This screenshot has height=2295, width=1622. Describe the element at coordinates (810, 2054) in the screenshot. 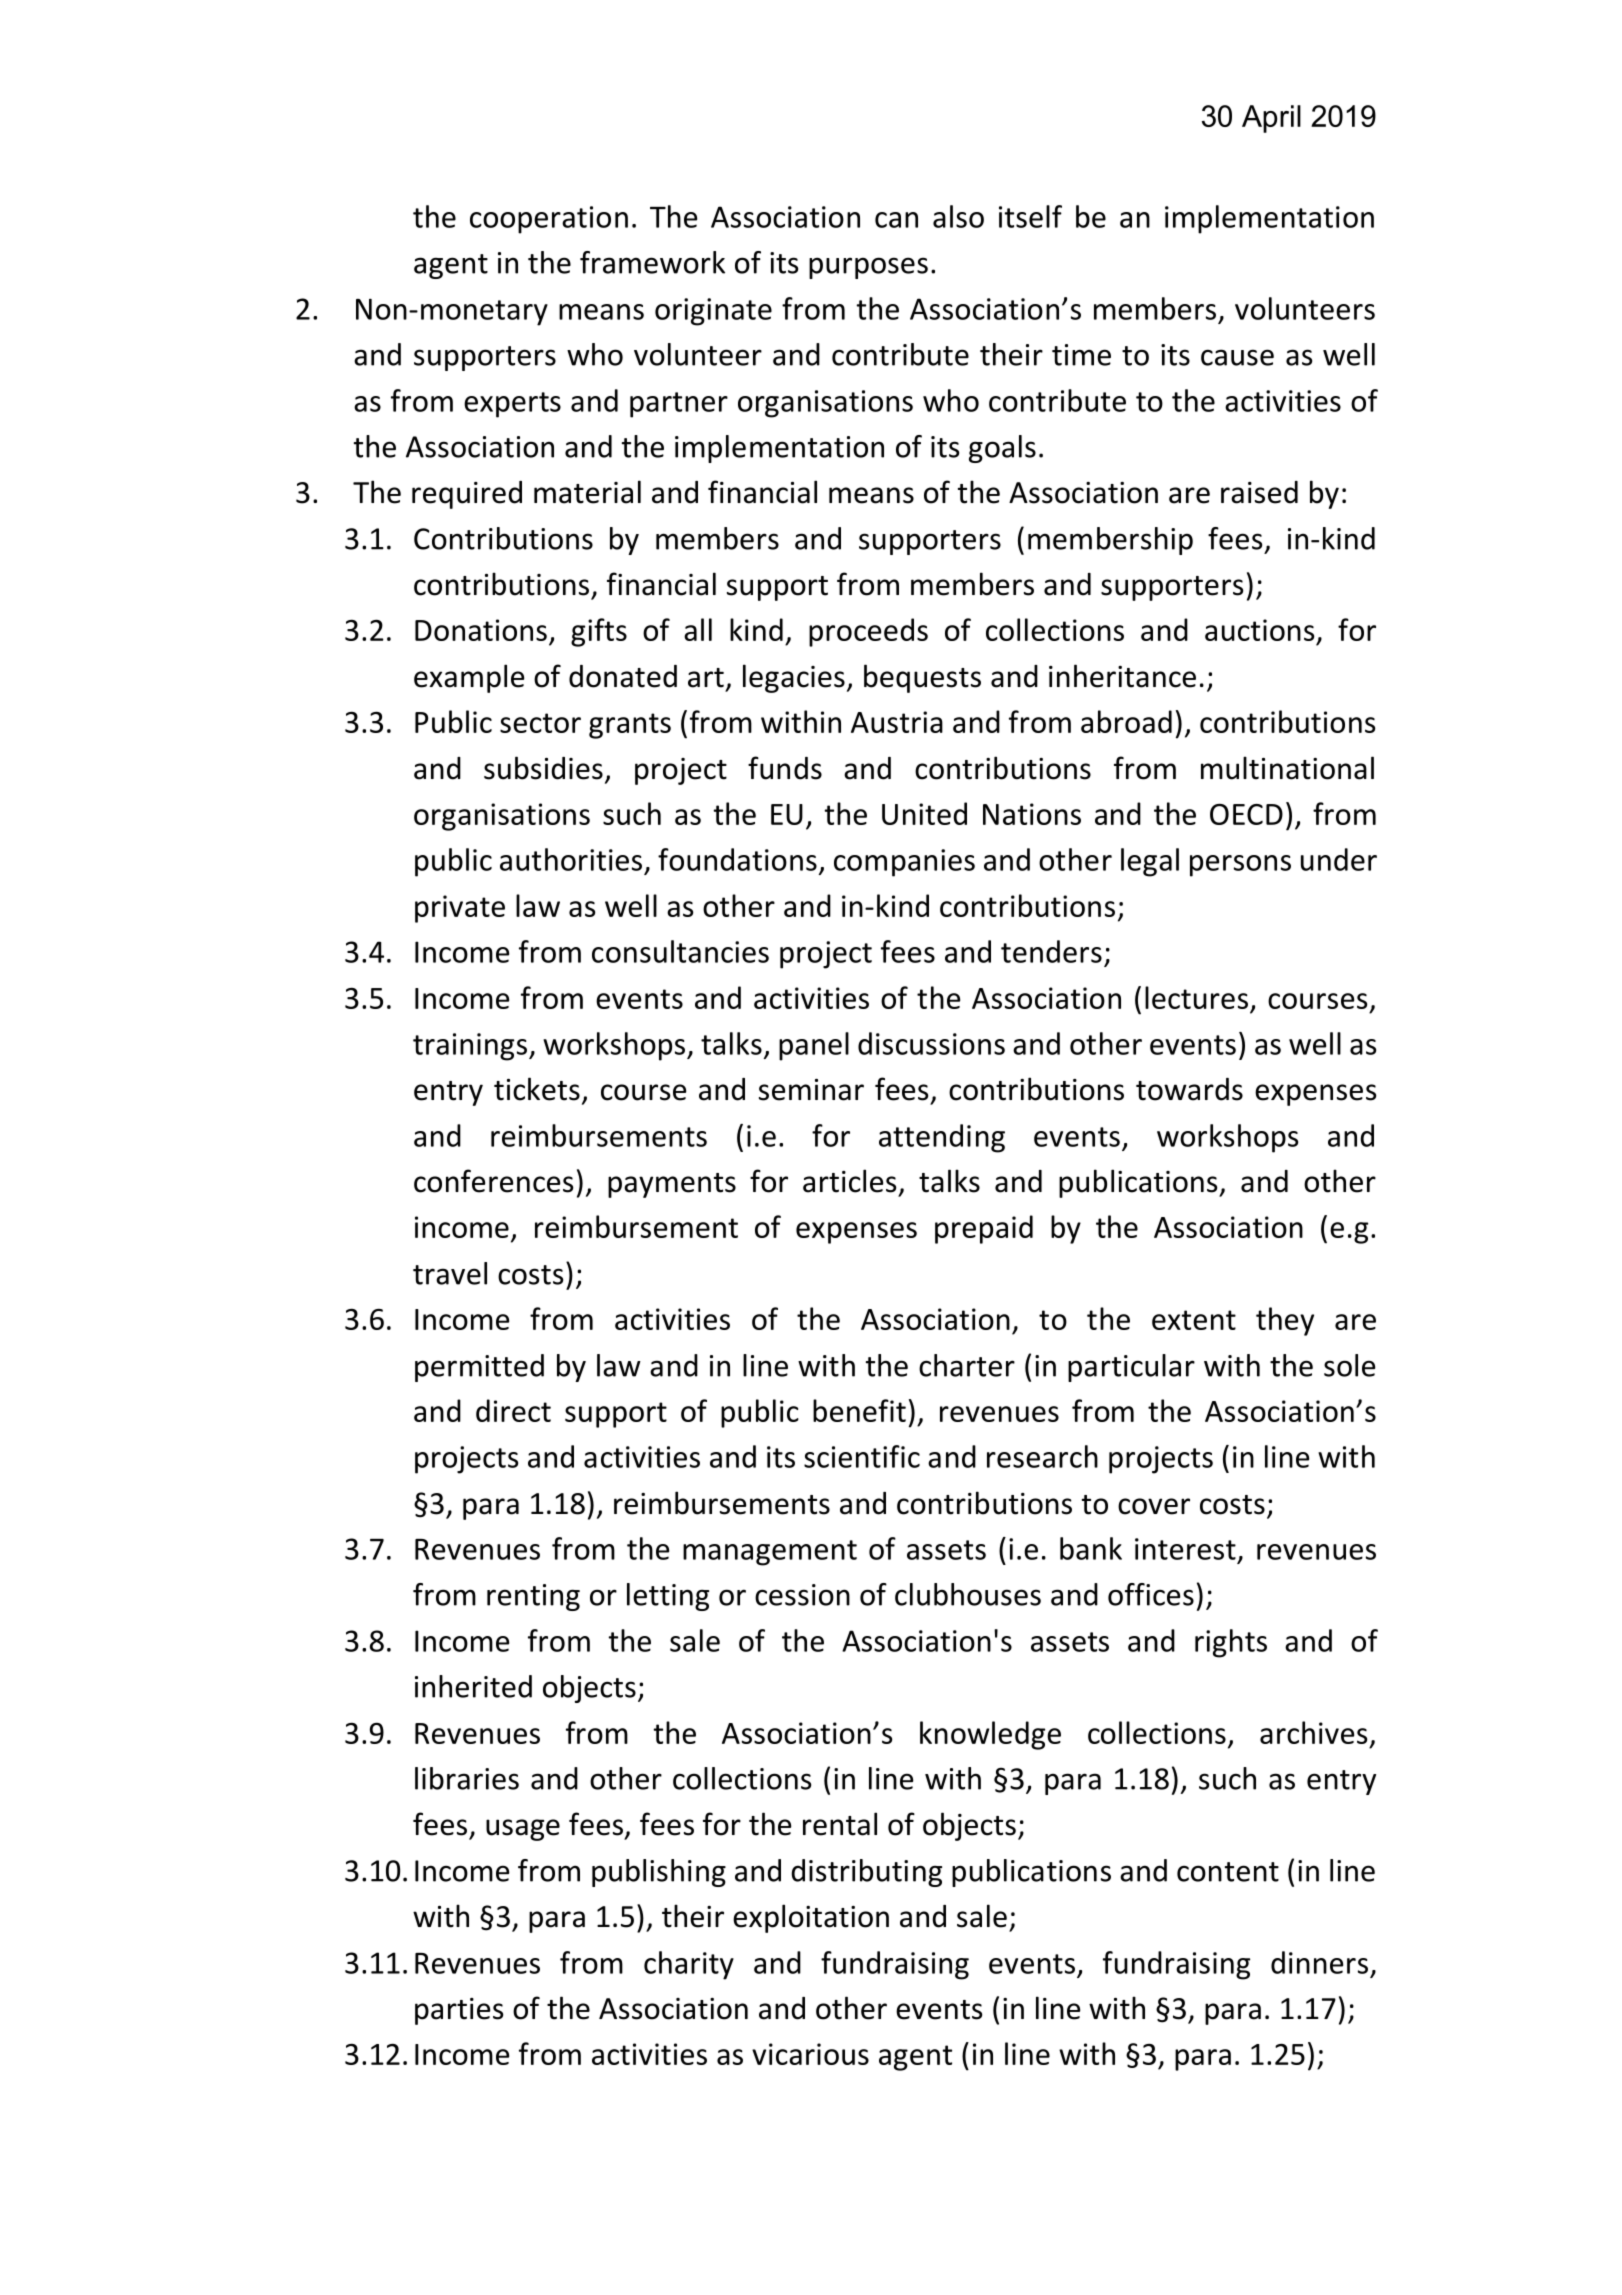

I see `vicarious` at that location.
